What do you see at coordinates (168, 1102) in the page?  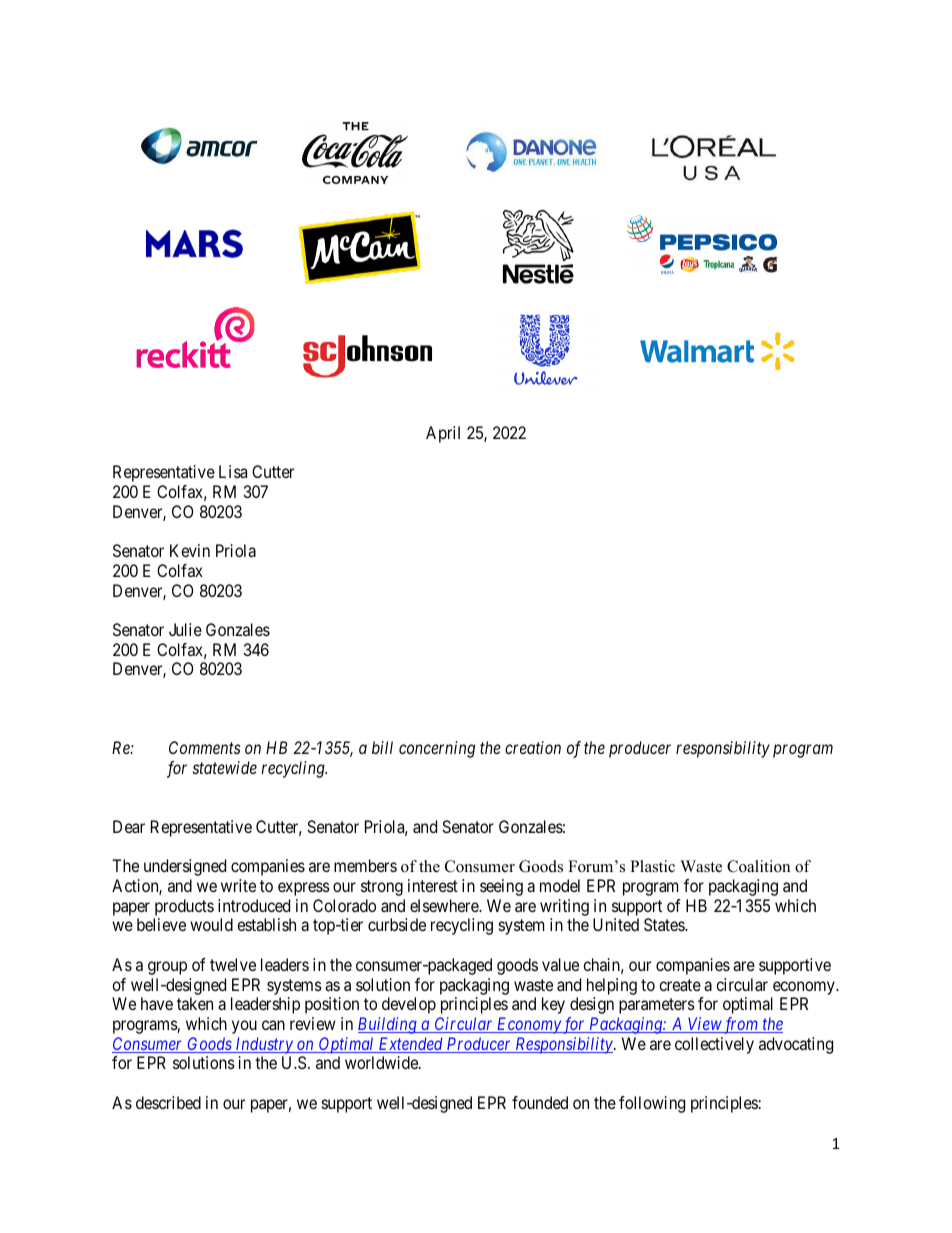 I see `described` at bounding box center [168, 1102].
